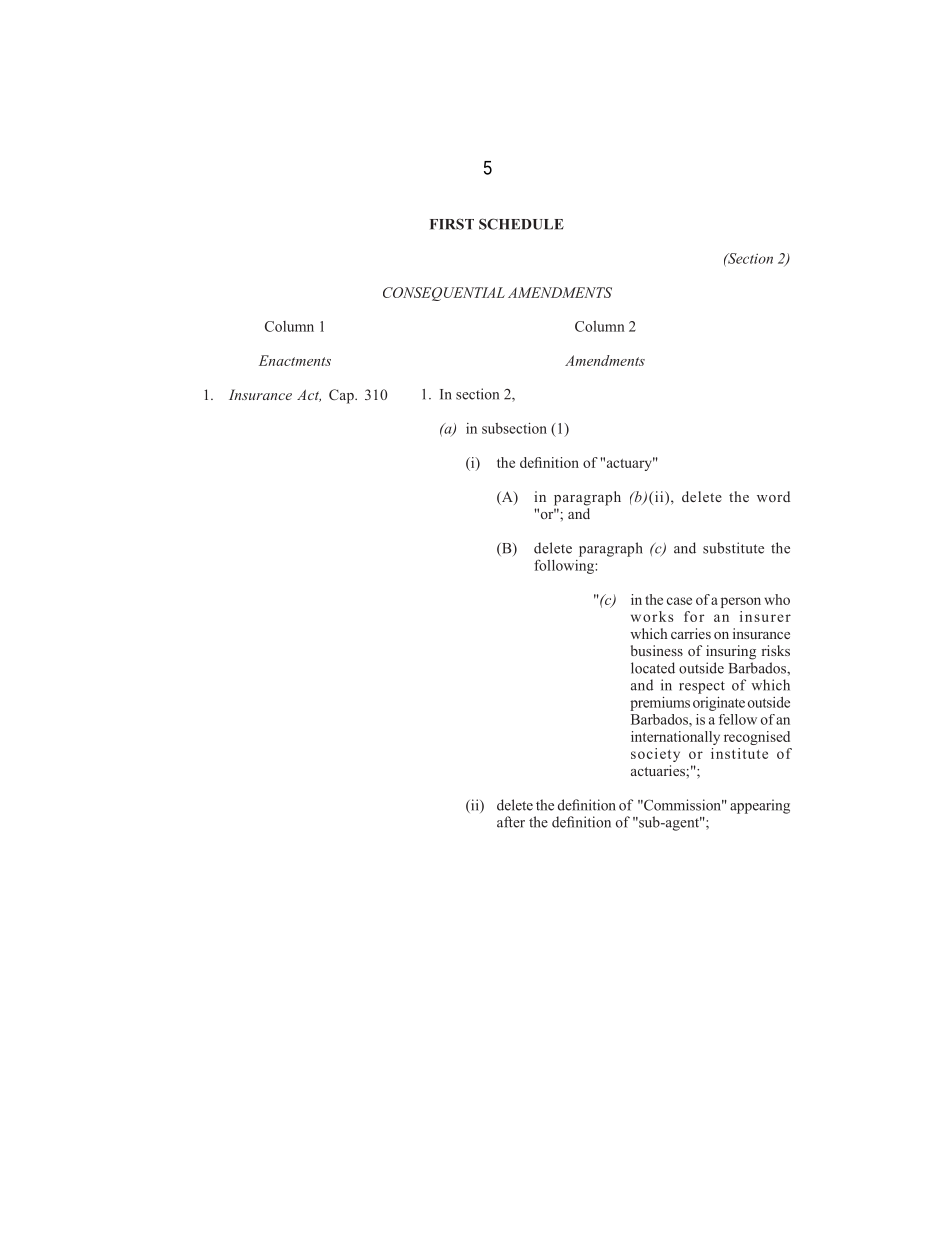  I want to click on business, so click(657, 650).
